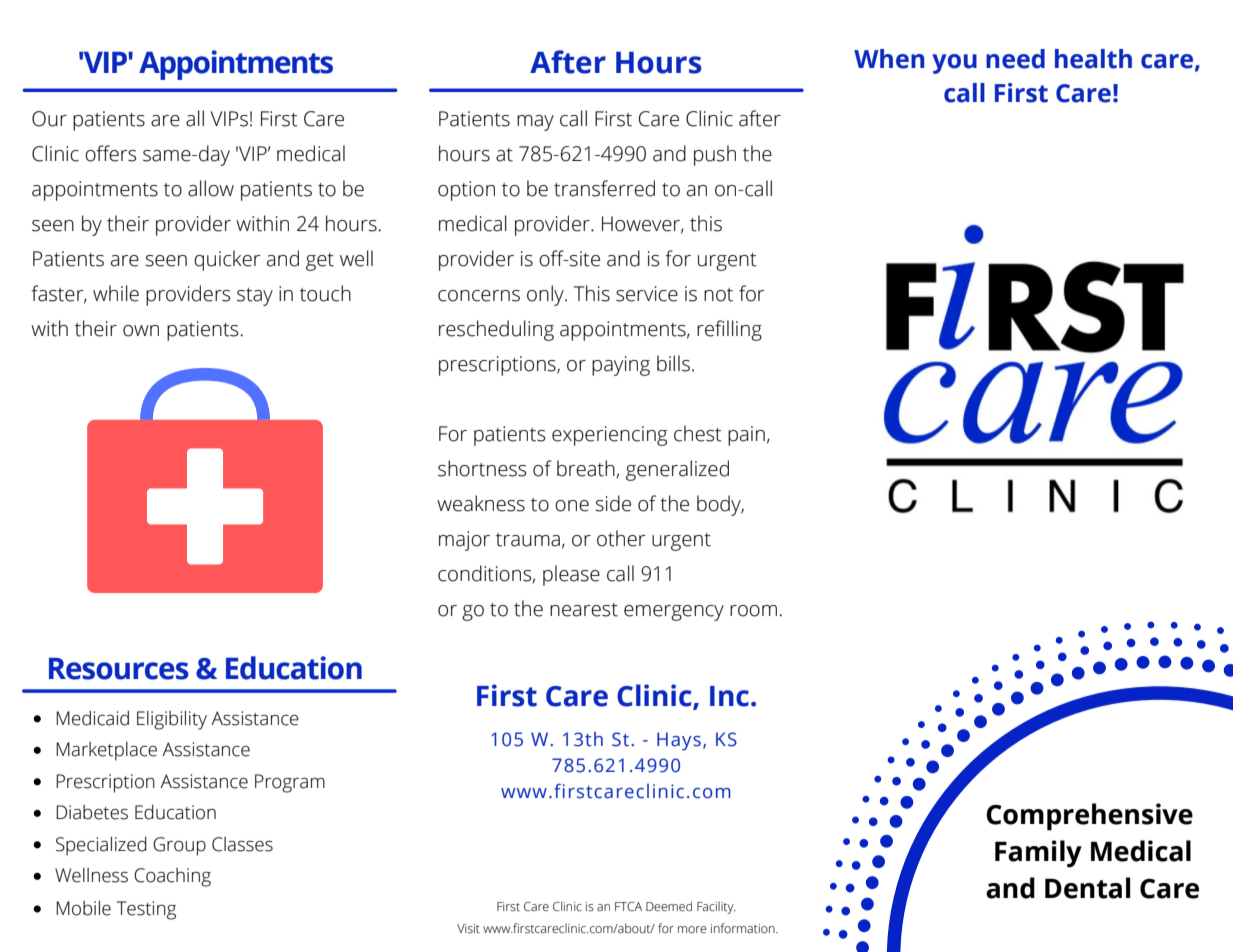 The height and width of the document is (952, 1233). What do you see at coordinates (172, 720) in the document?
I see `Eligibility` at bounding box center [172, 720].
